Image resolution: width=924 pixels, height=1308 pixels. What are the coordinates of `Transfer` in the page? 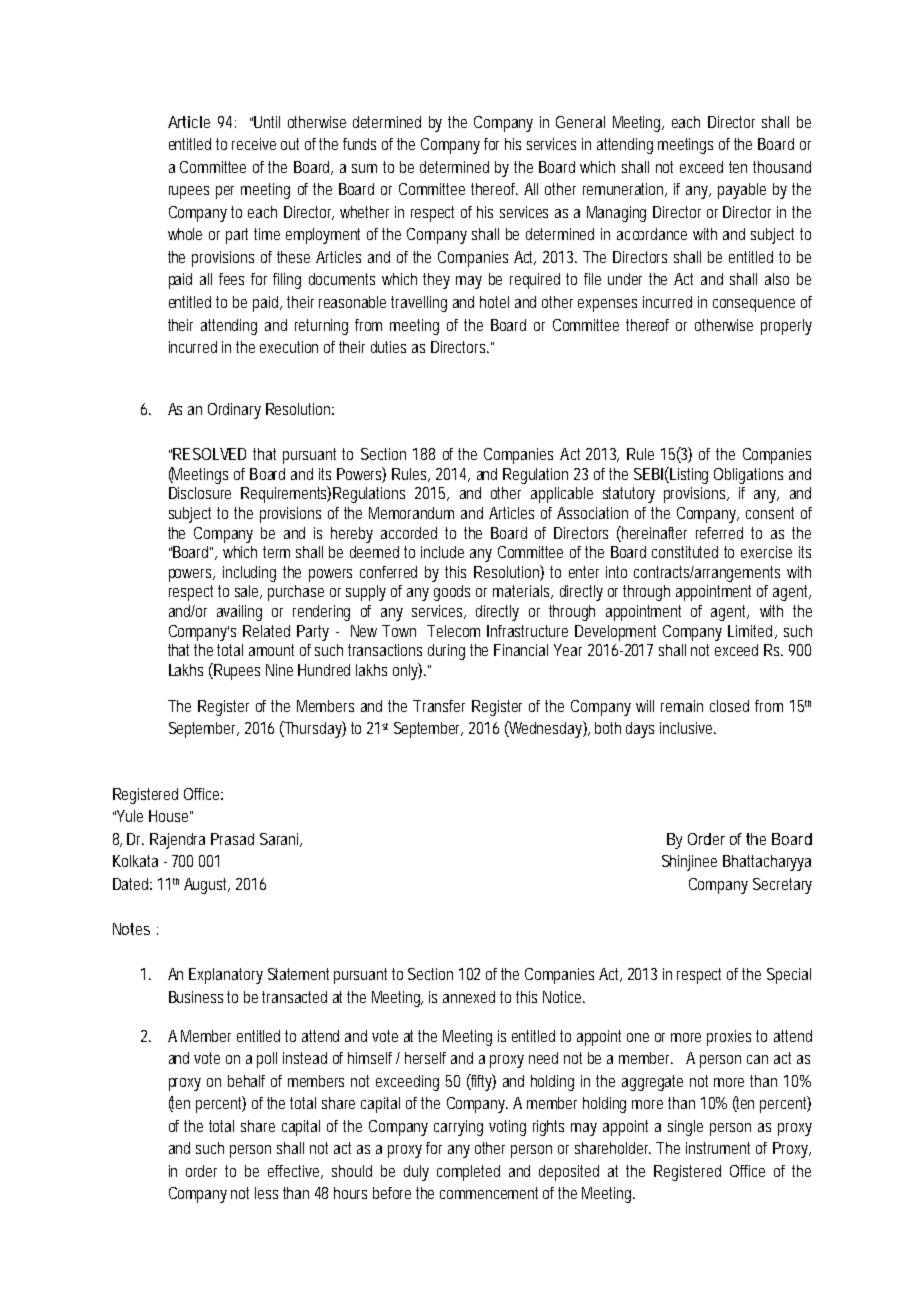 It's located at (439, 706).
